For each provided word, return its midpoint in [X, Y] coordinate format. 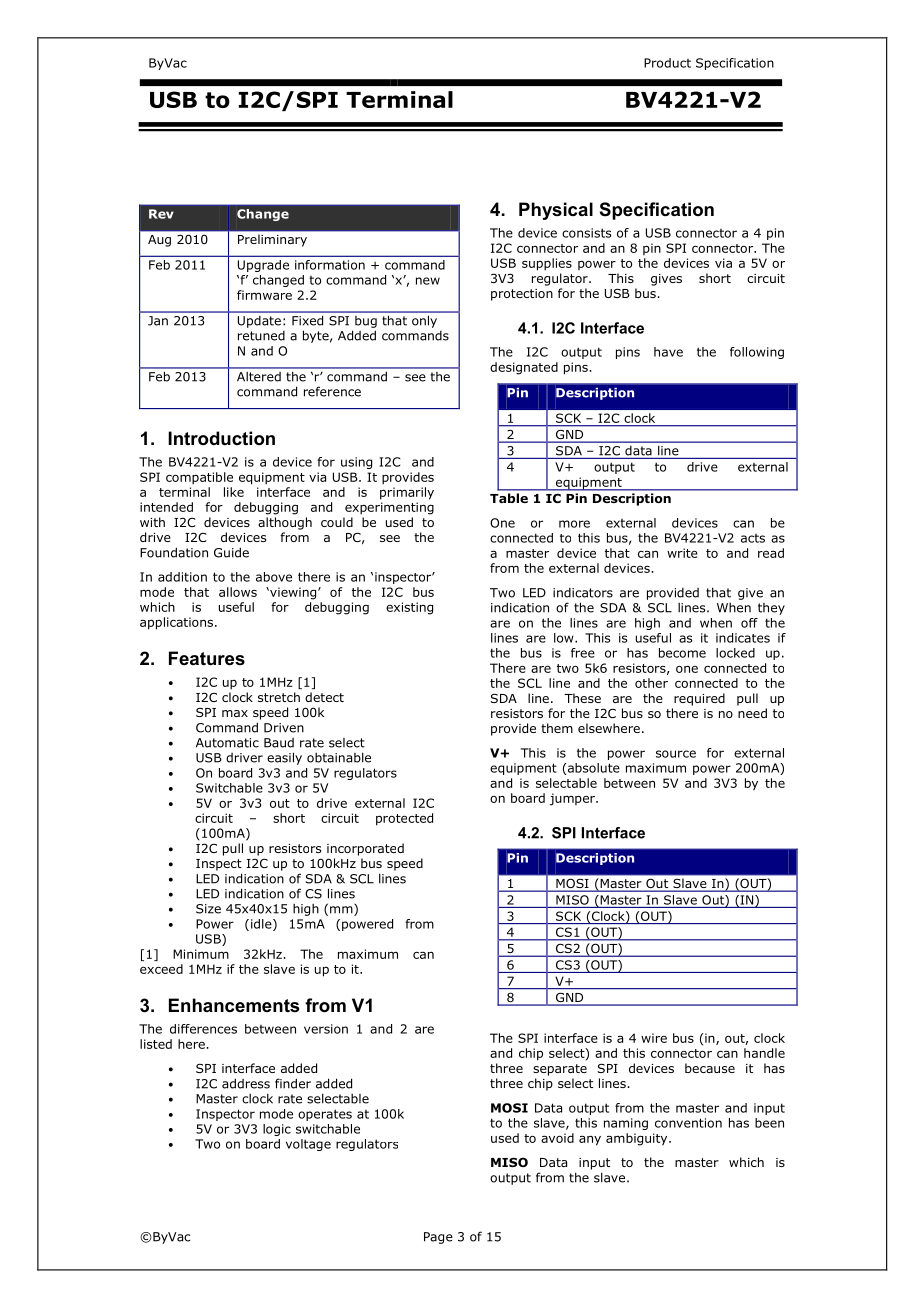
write [682, 553]
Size [208, 909]
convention [688, 1123]
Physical [556, 211]
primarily [407, 493]
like [234, 492]
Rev [161, 214]
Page [438, 1238]
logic [277, 1130]
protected [404, 819]
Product [667, 63]
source [676, 754]
